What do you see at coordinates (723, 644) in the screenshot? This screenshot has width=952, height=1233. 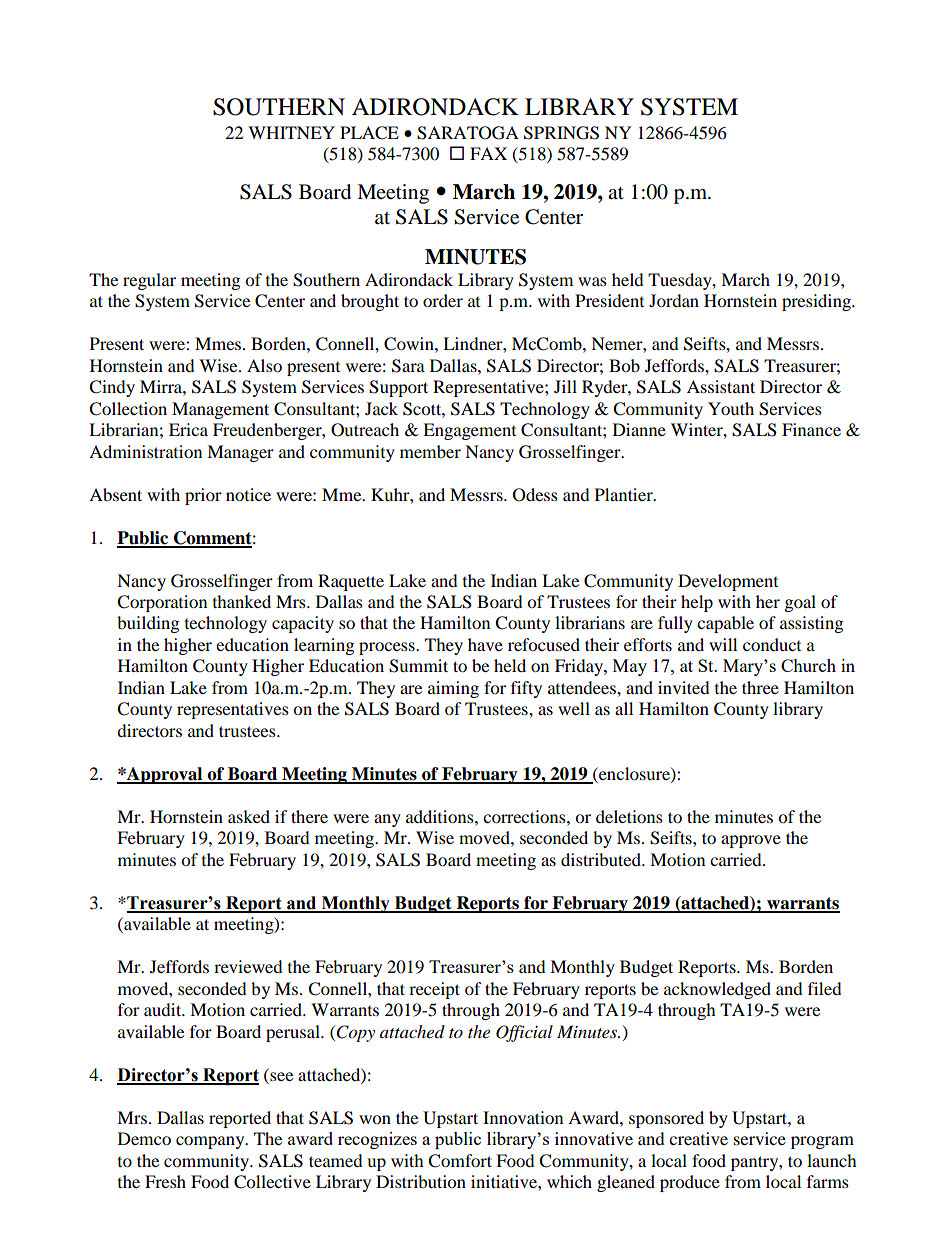 I see `will` at bounding box center [723, 644].
